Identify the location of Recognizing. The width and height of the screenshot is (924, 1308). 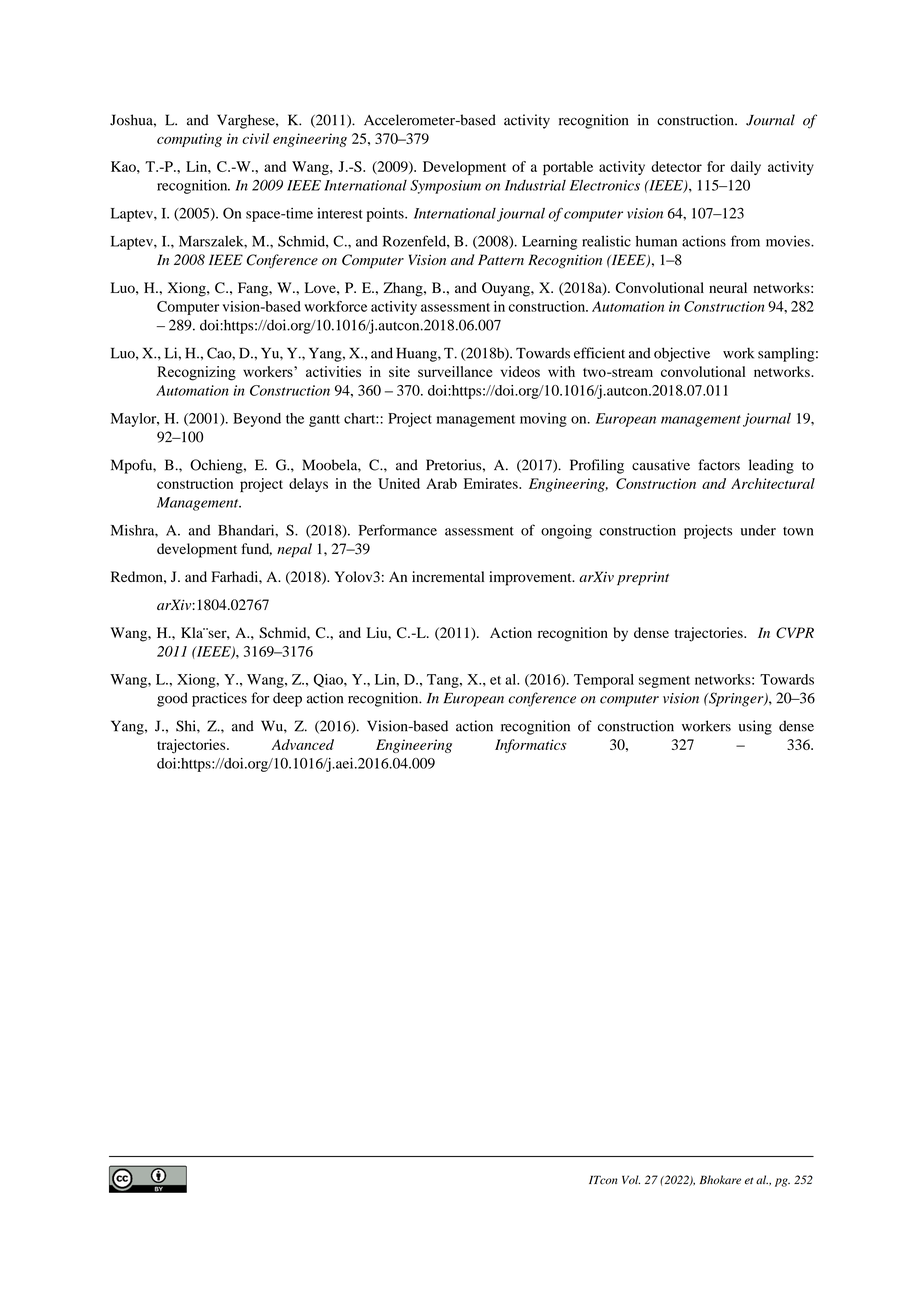
(196, 373).
